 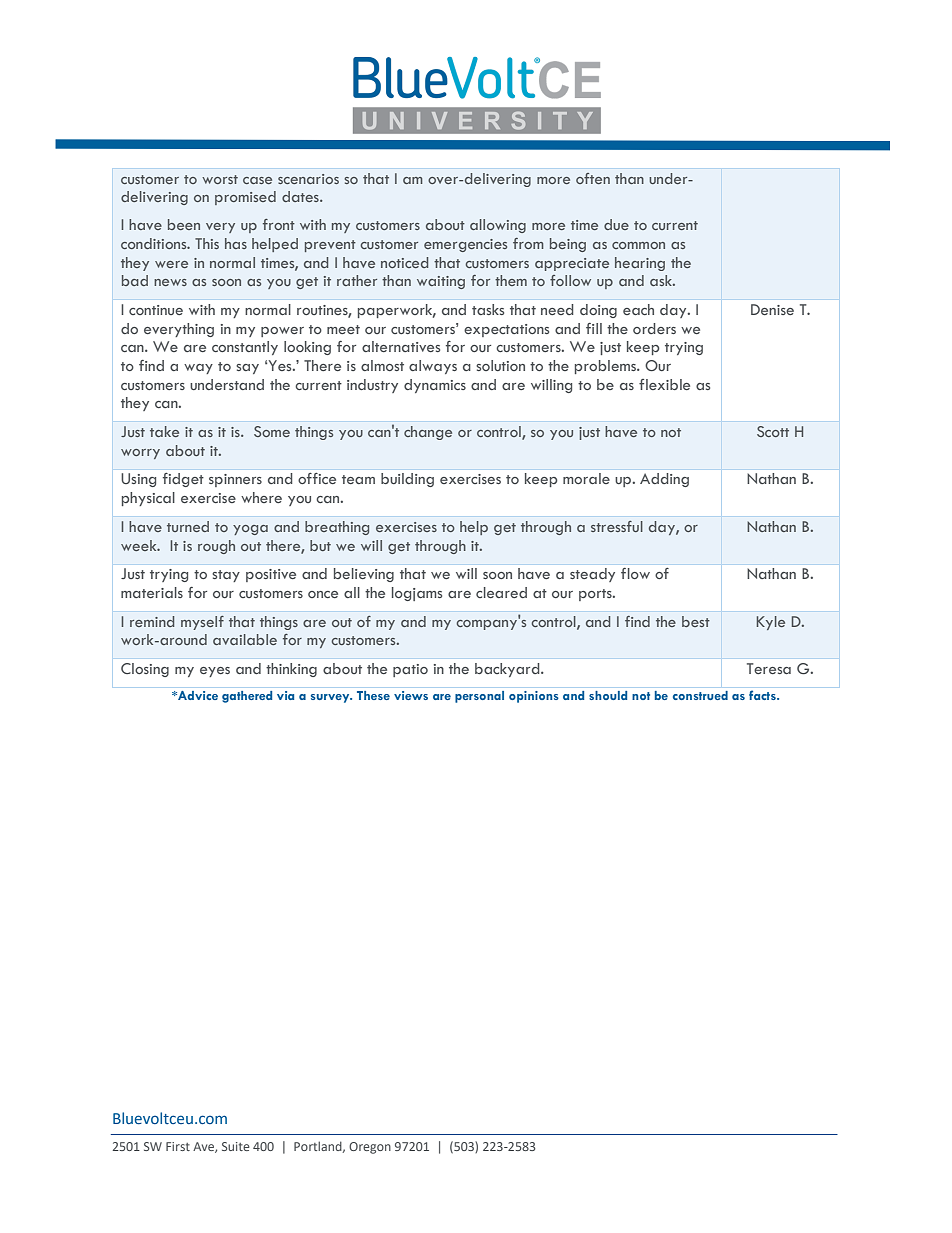 I want to click on been, so click(x=184, y=224).
